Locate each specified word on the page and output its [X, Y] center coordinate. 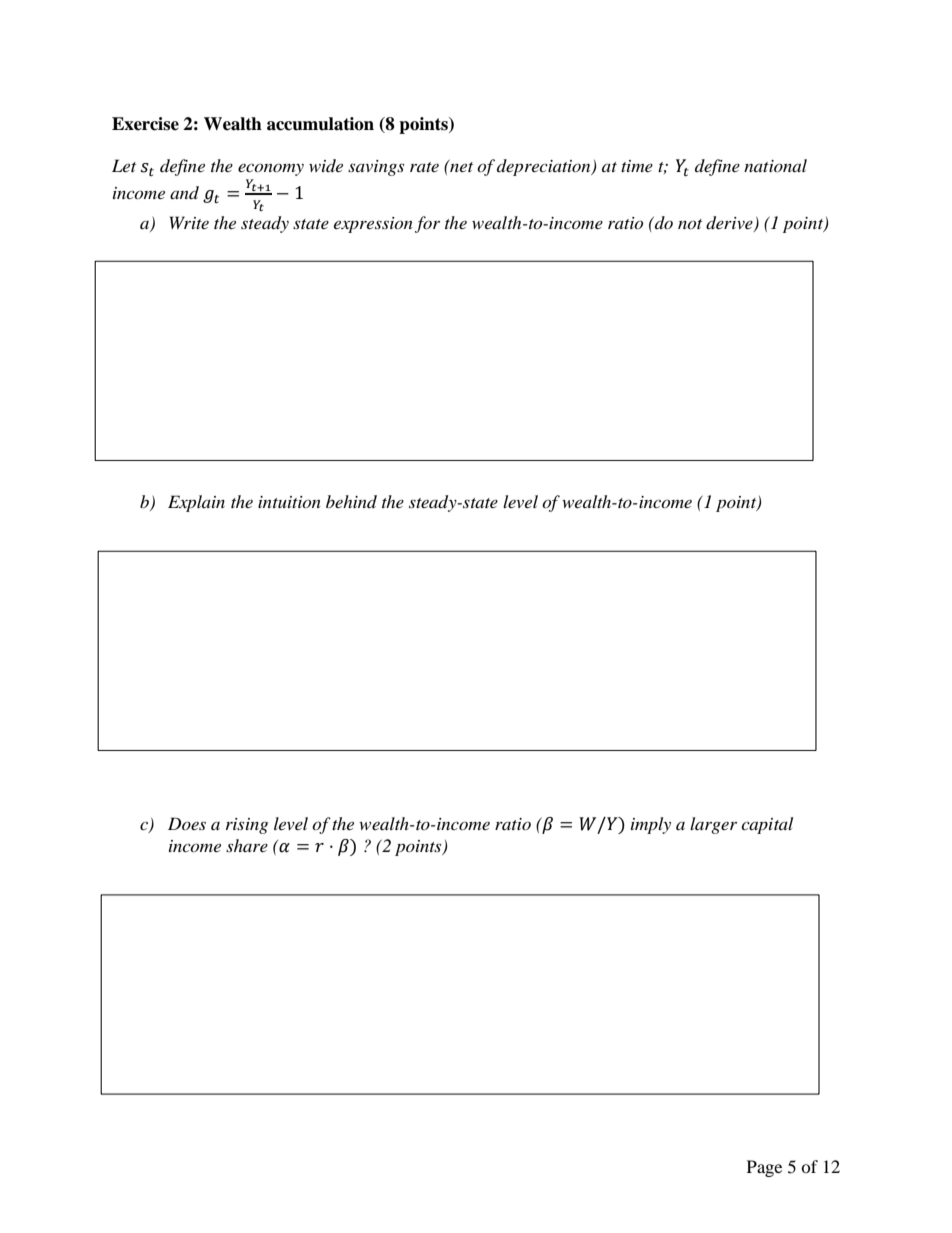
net [460, 166]
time [637, 166]
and [184, 192]
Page [764, 1168]
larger [713, 825]
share [247, 845]
